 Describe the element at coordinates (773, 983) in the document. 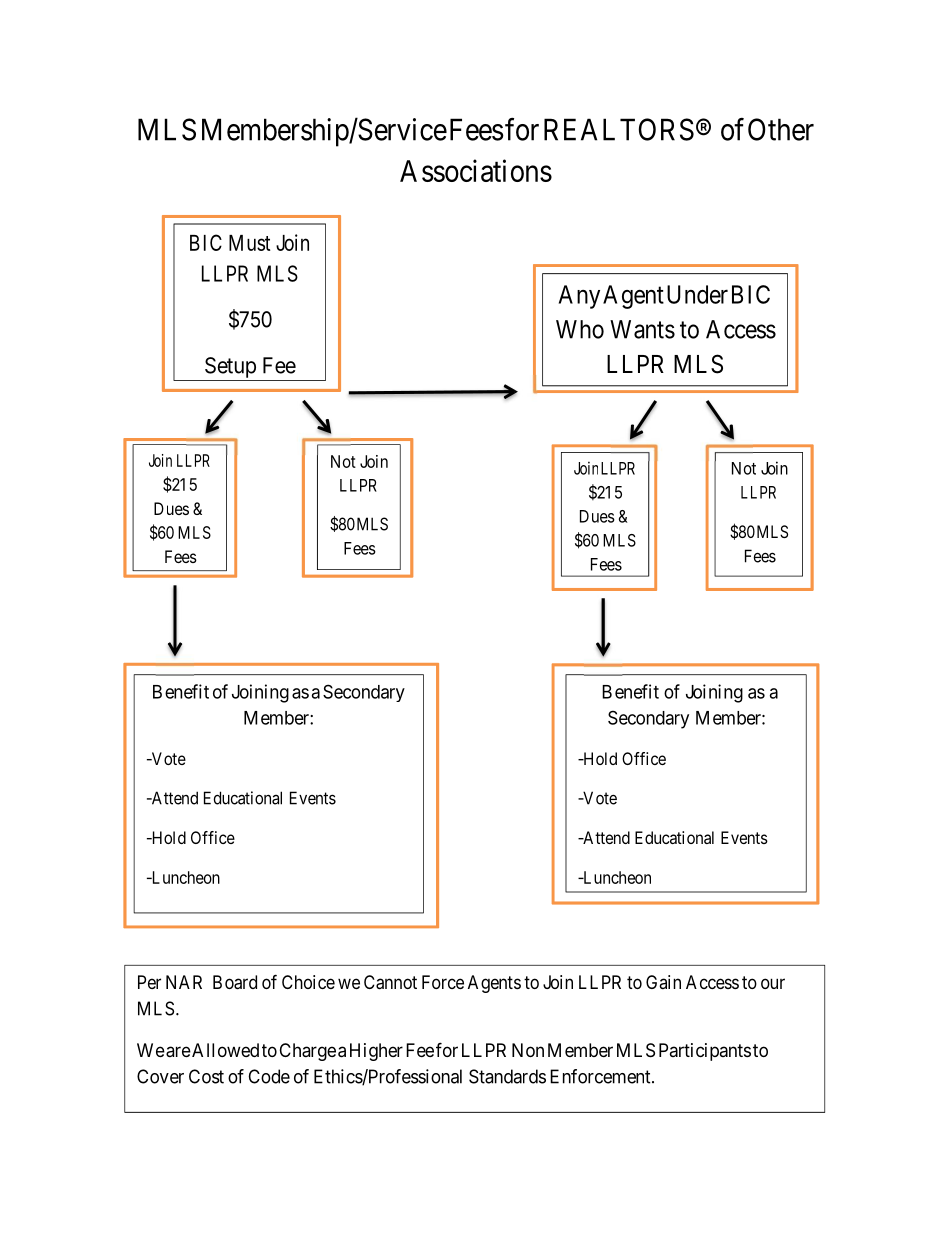

I see `our` at that location.
